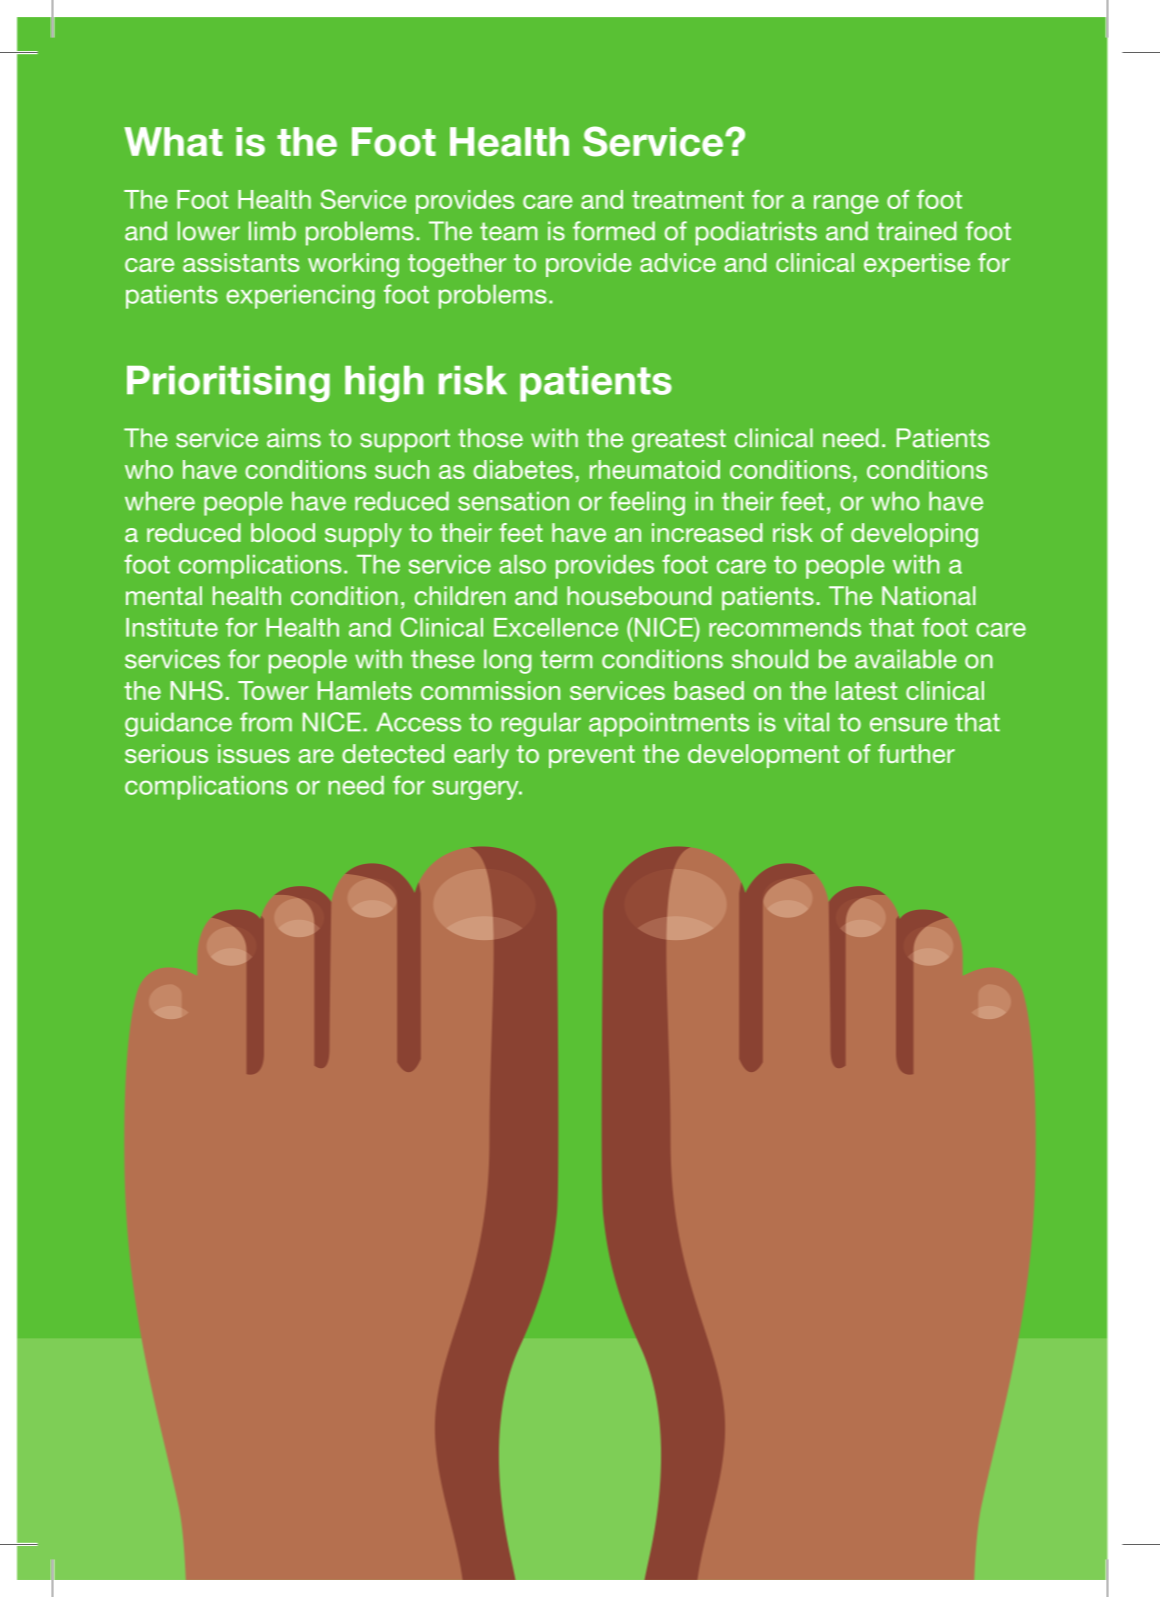  What do you see at coordinates (679, 441) in the image?
I see `greatest` at bounding box center [679, 441].
